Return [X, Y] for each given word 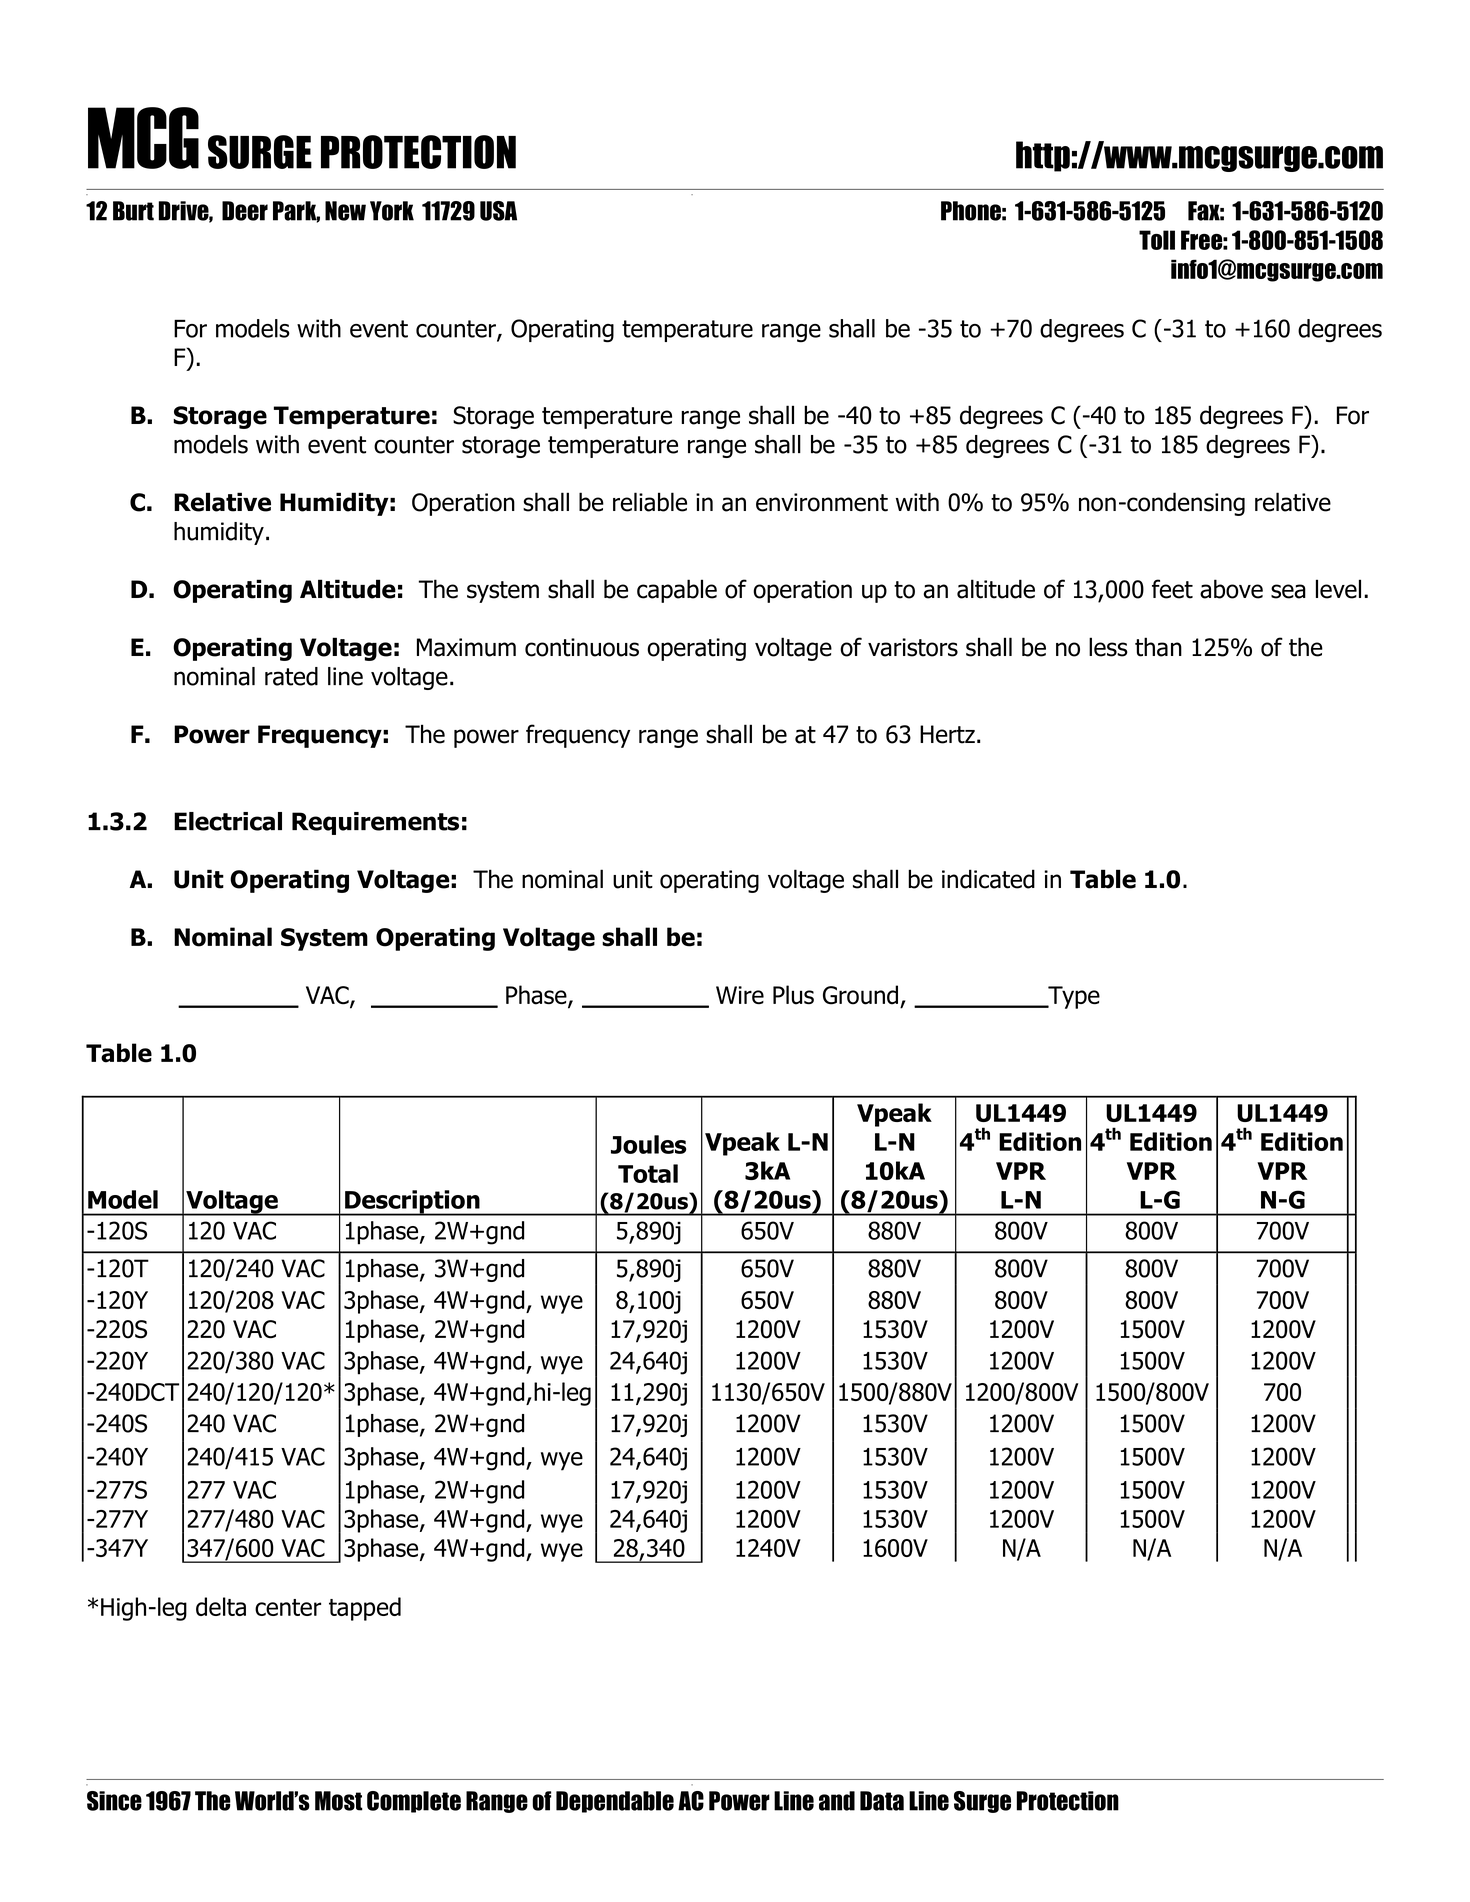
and [837, 1801]
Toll [1157, 240]
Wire [740, 995]
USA [498, 211]
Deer [245, 211]
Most [339, 1801]
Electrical [228, 821]
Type [1073, 997]
